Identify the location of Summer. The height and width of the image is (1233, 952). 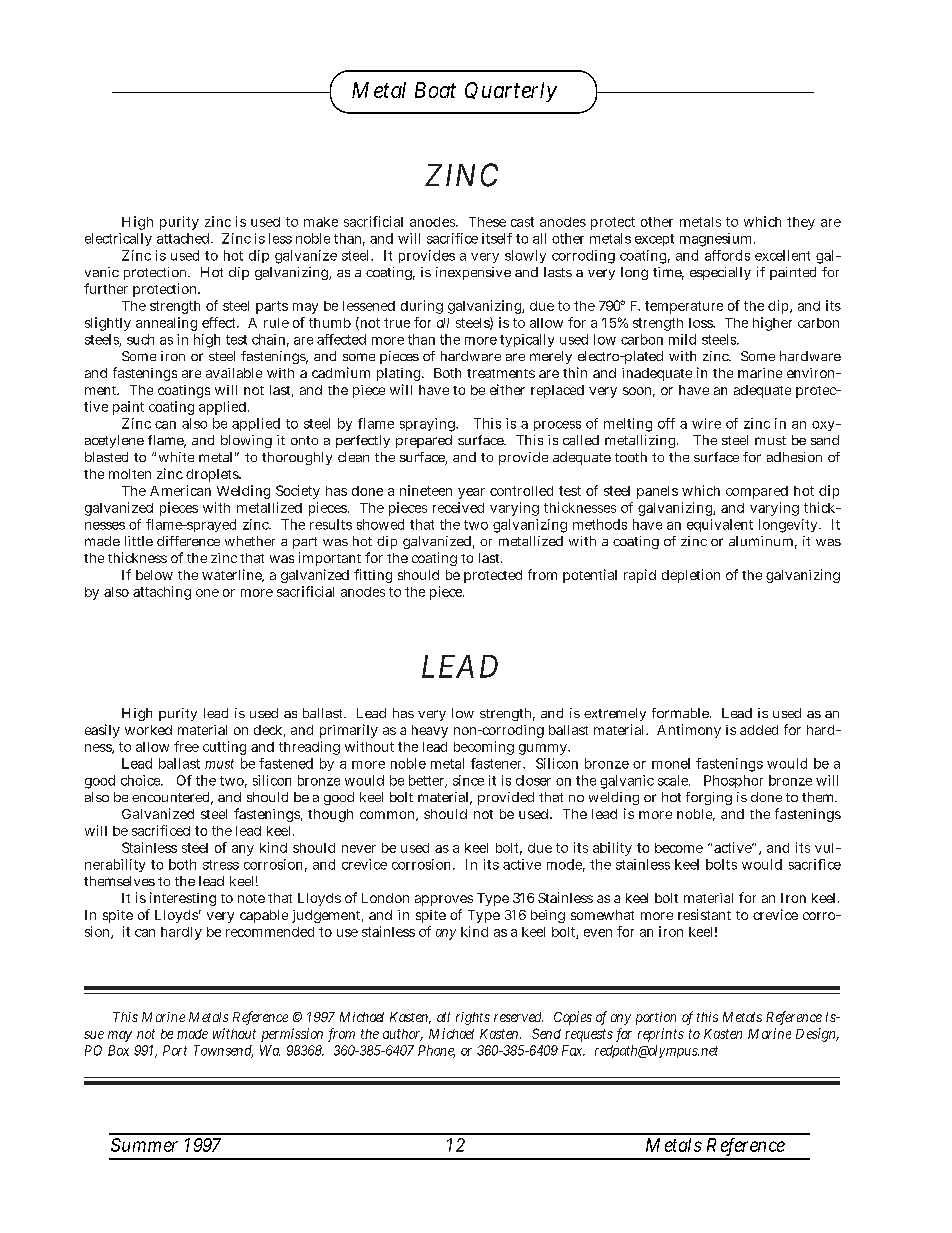
(144, 1145).
